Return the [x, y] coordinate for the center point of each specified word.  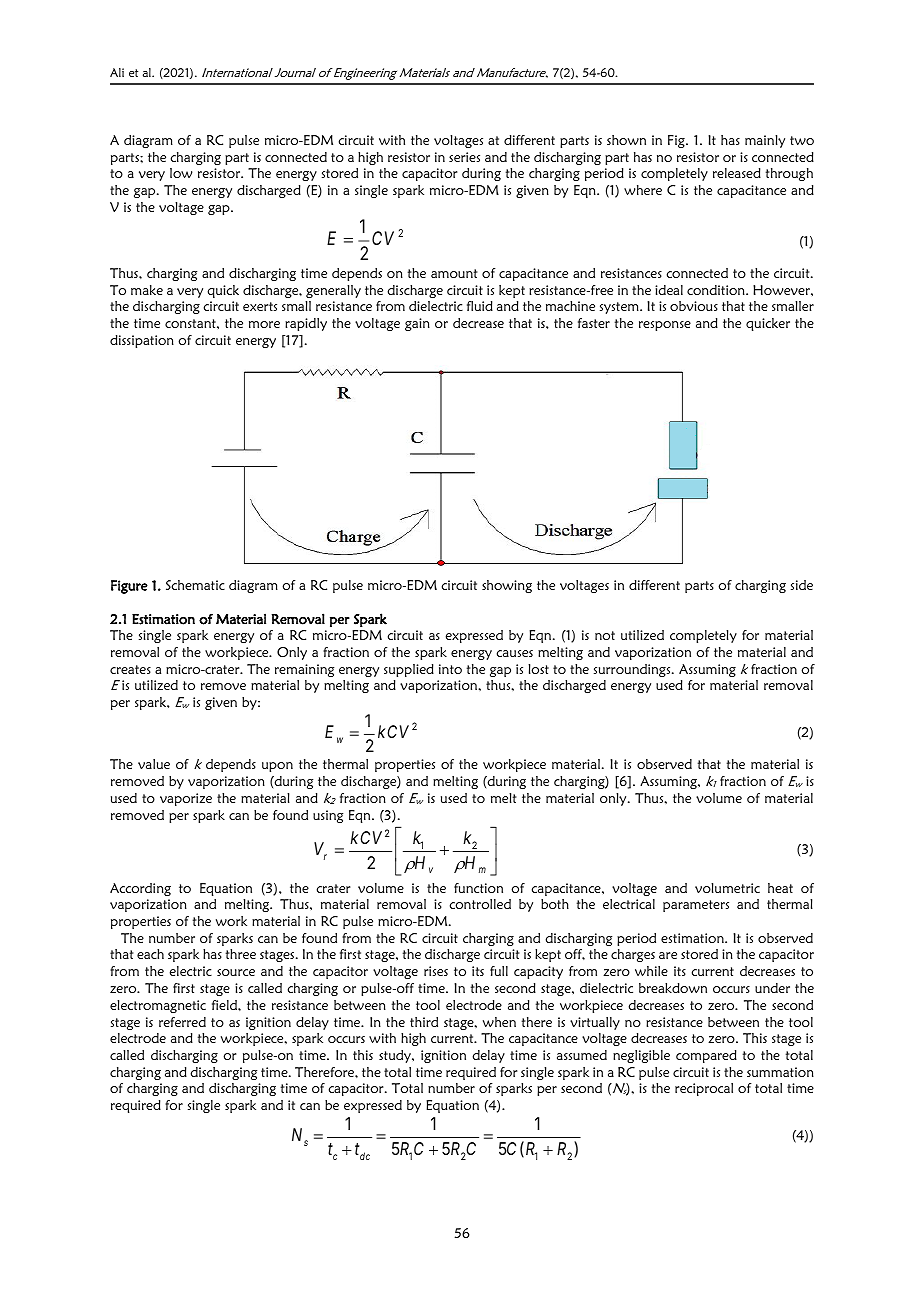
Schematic [195, 585]
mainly [765, 141]
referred [182, 1022]
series [464, 157]
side [802, 585]
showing [507, 586]
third [424, 1022]
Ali [117, 72]
